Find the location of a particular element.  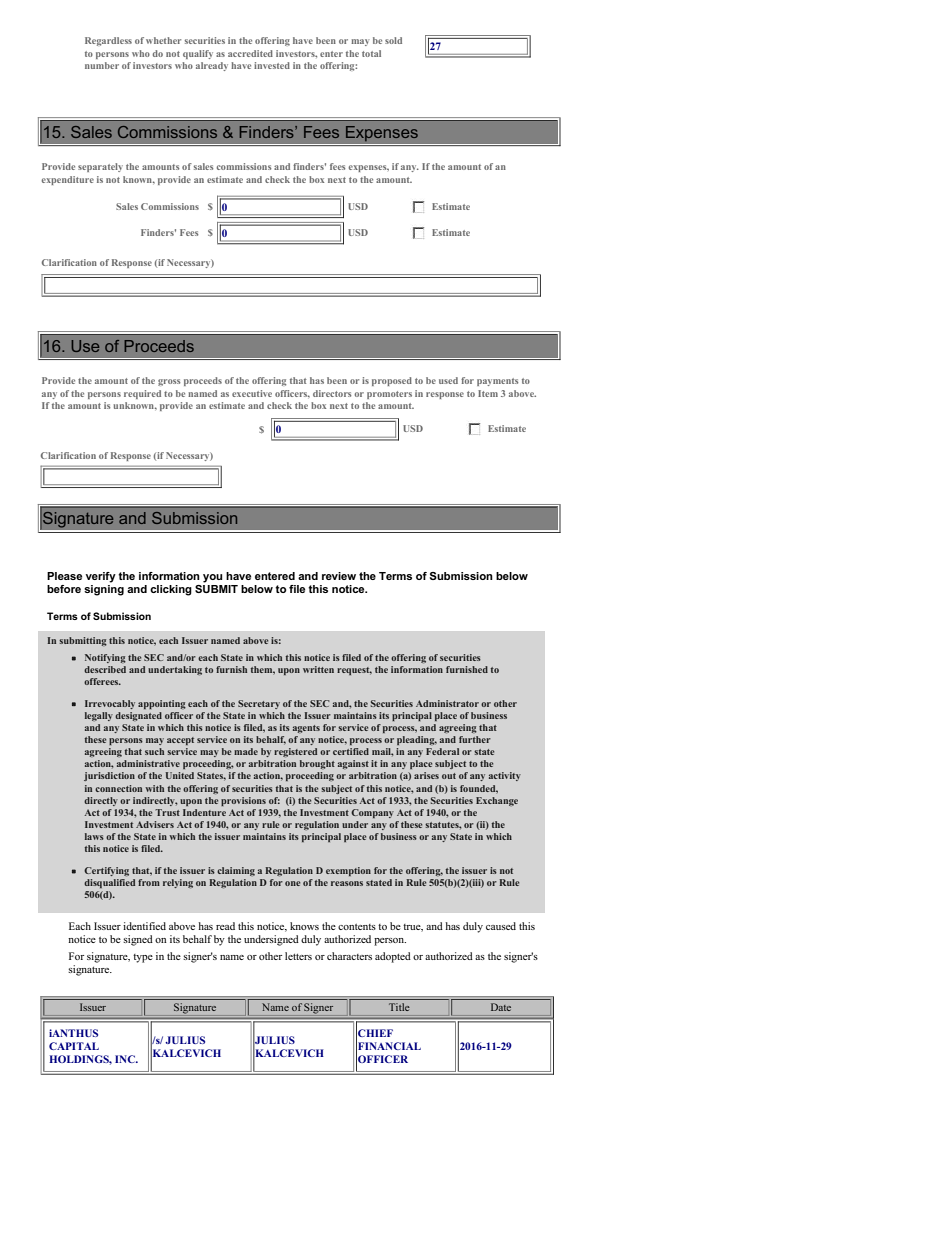

required is located at coordinates (142, 394).
